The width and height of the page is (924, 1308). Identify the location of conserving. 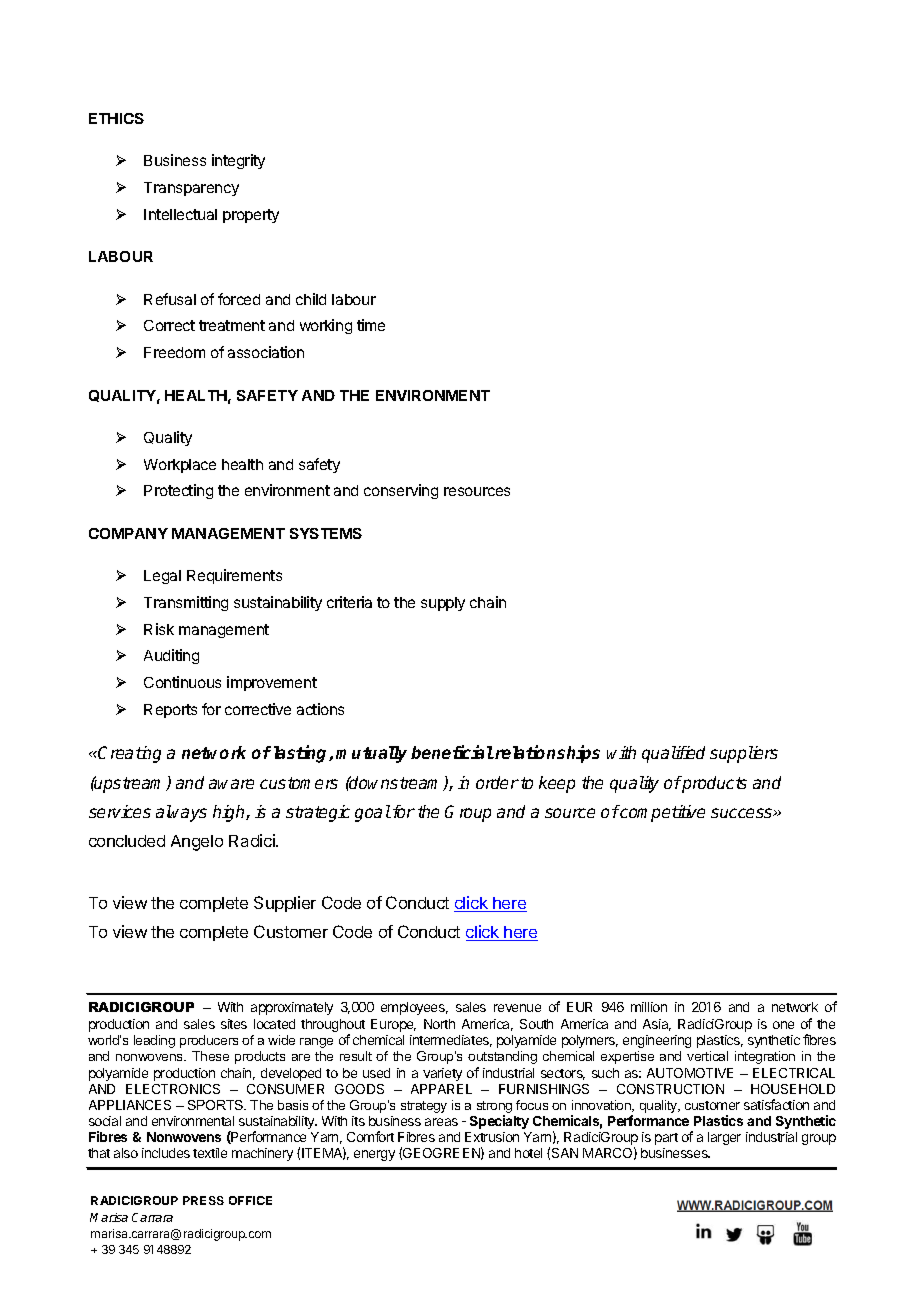
(401, 491).
